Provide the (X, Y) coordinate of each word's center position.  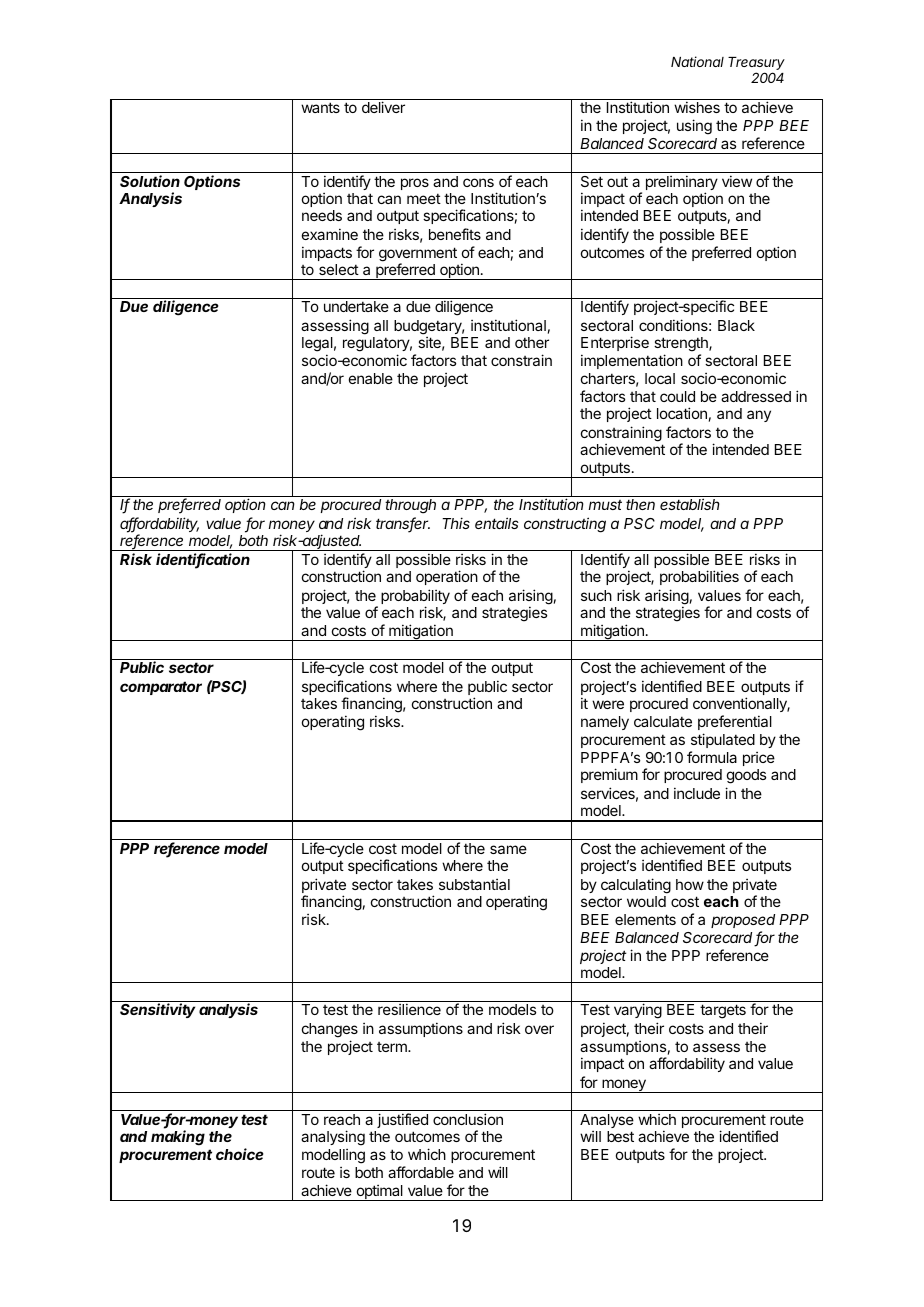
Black (736, 325)
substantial (474, 884)
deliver (383, 107)
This (456, 523)
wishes (697, 107)
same (508, 849)
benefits (455, 234)
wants (320, 107)
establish (690, 504)
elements (645, 919)
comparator (161, 688)
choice (240, 1154)
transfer (403, 524)
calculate (663, 721)
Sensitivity (157, 1010)
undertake (356, 306)
